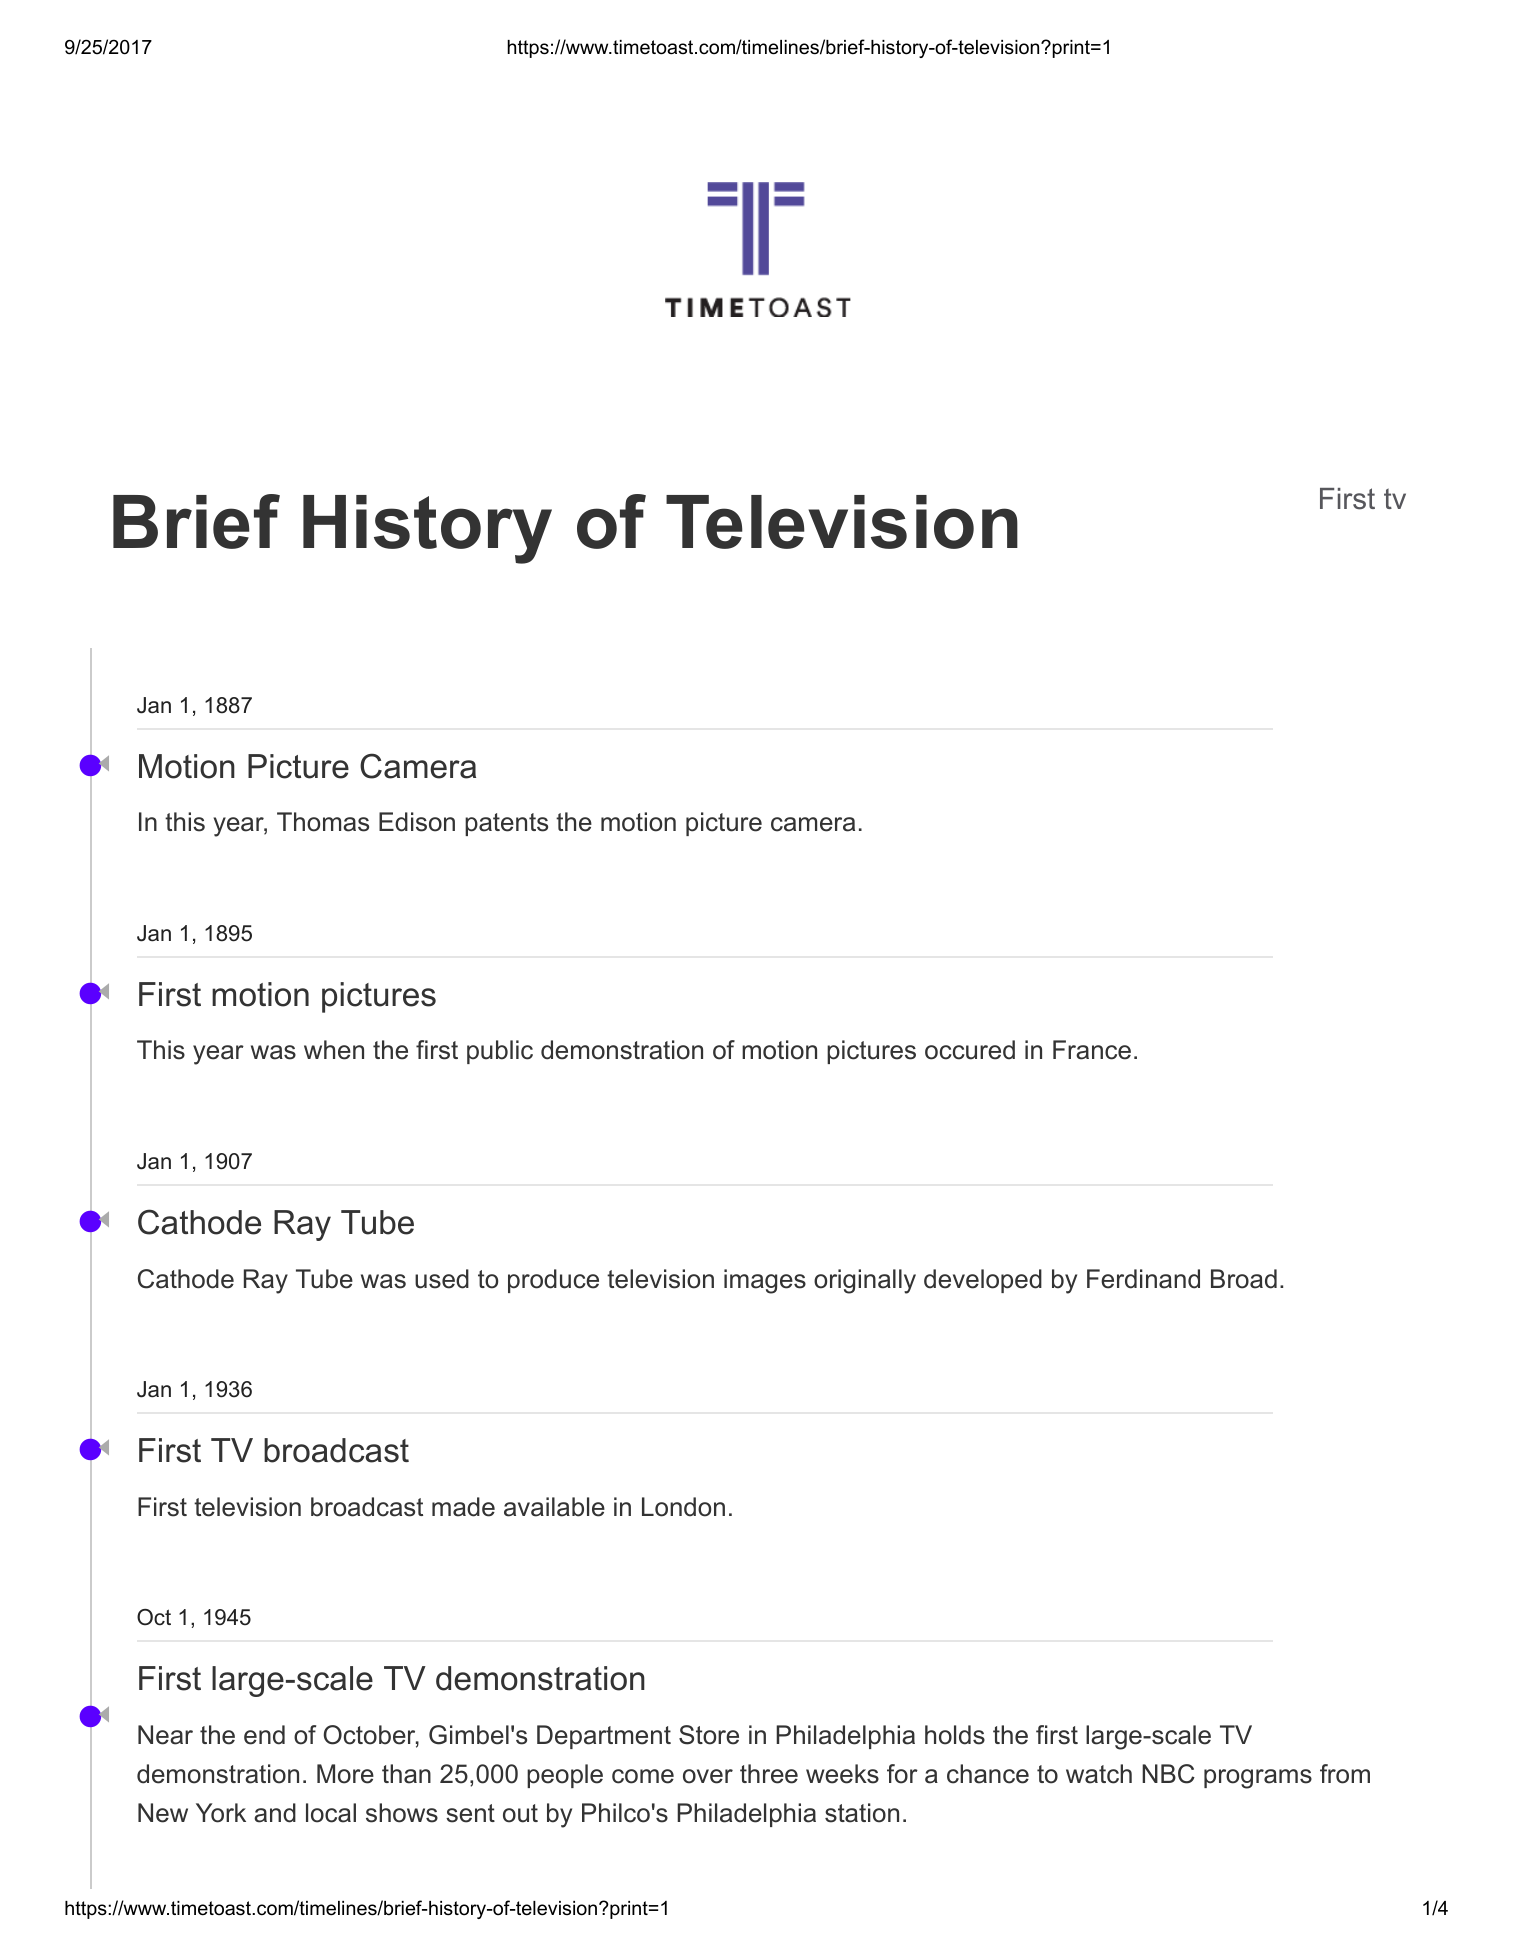 The width and height of the screenshot is (1513, 1958). I want to click on NBC, so click(1168, 1774).
